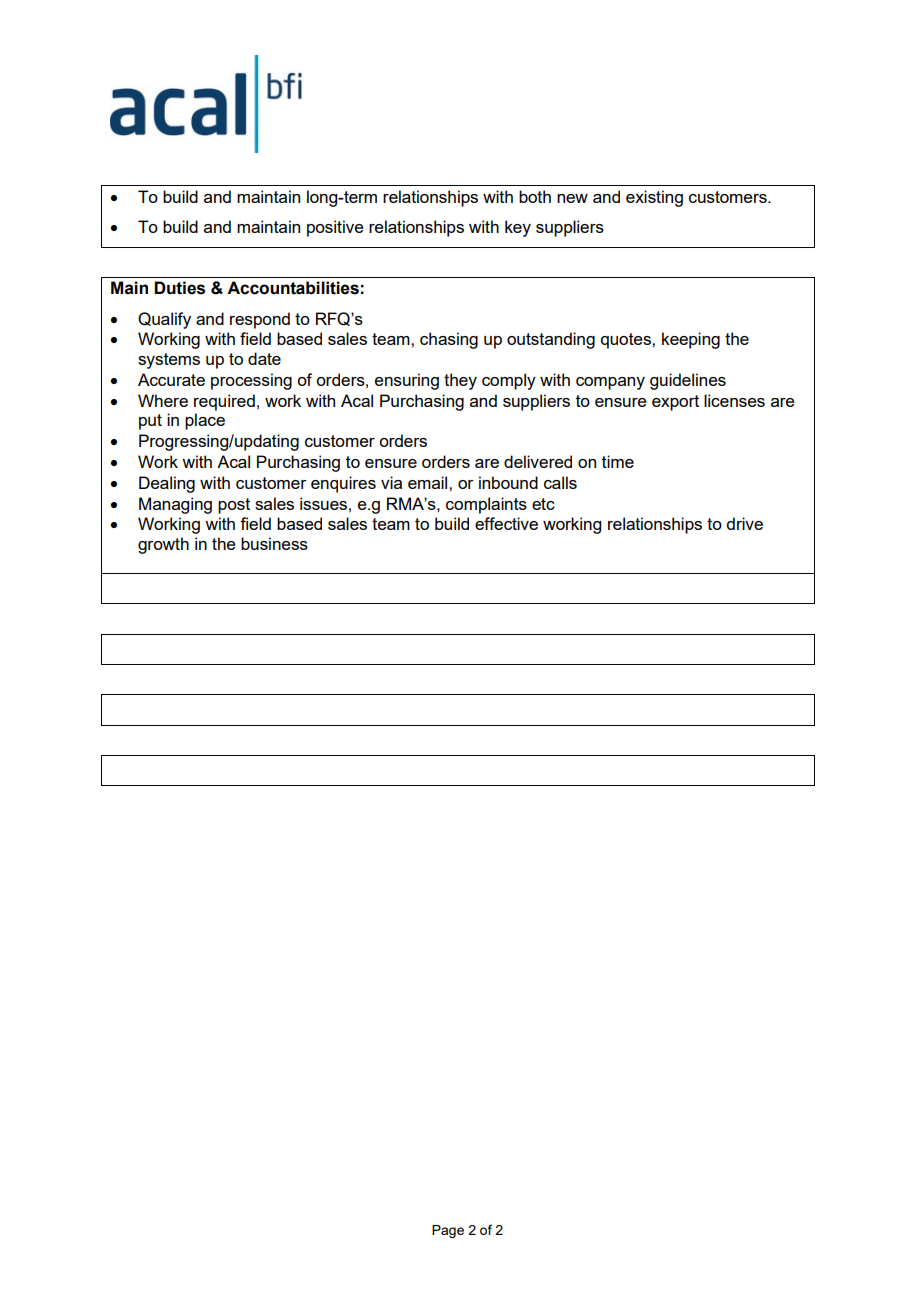 Image resolution: width=924 pixels, height=1308 pixels. What do you see at coordinates (518, 228) in the image?
I see `key` at bounding box center [518, 228].
